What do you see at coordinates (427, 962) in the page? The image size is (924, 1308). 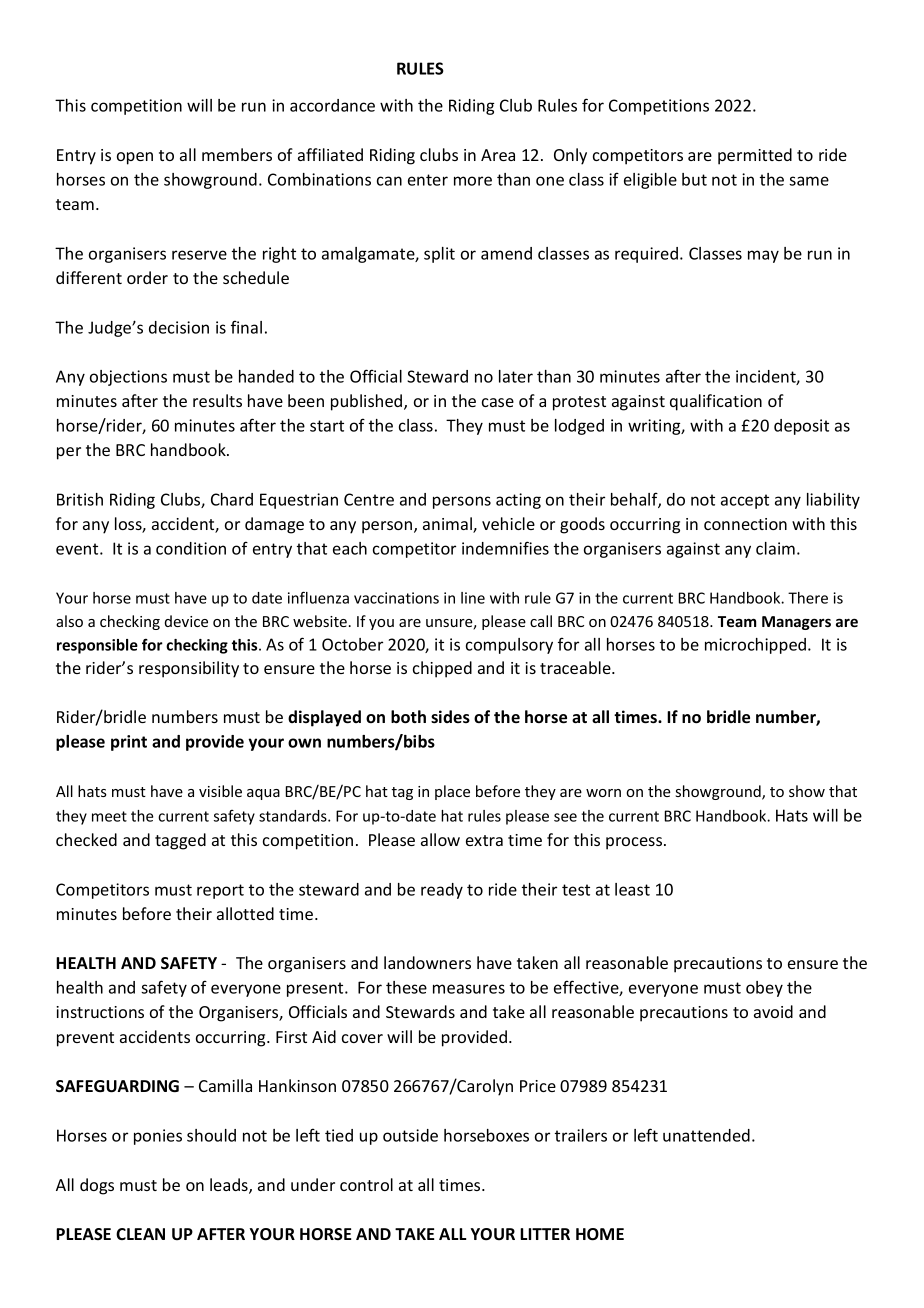 I see `landowners` at bounding box center [427, 962].
